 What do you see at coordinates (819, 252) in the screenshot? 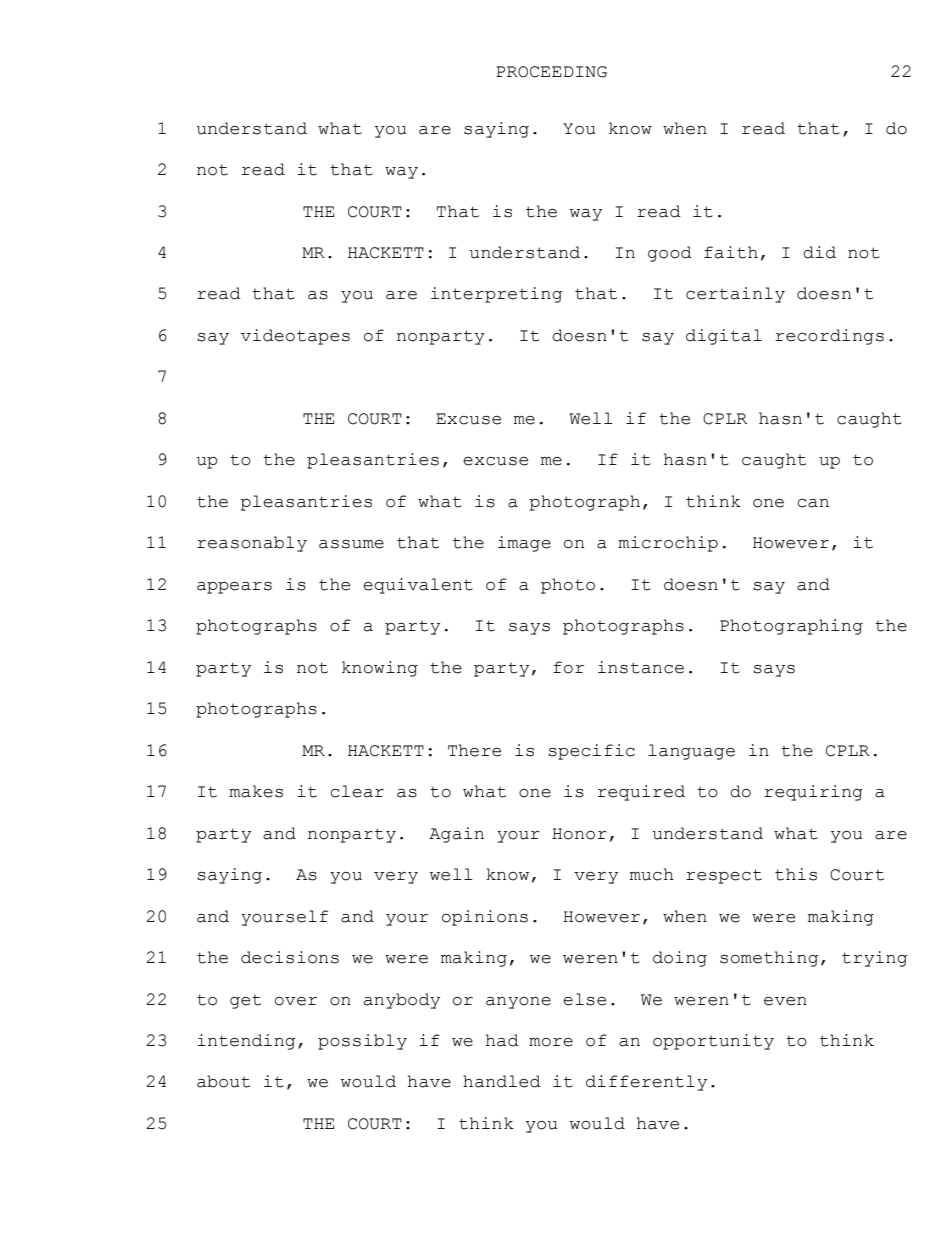
I see `did` at bounding box center [819, 252].
